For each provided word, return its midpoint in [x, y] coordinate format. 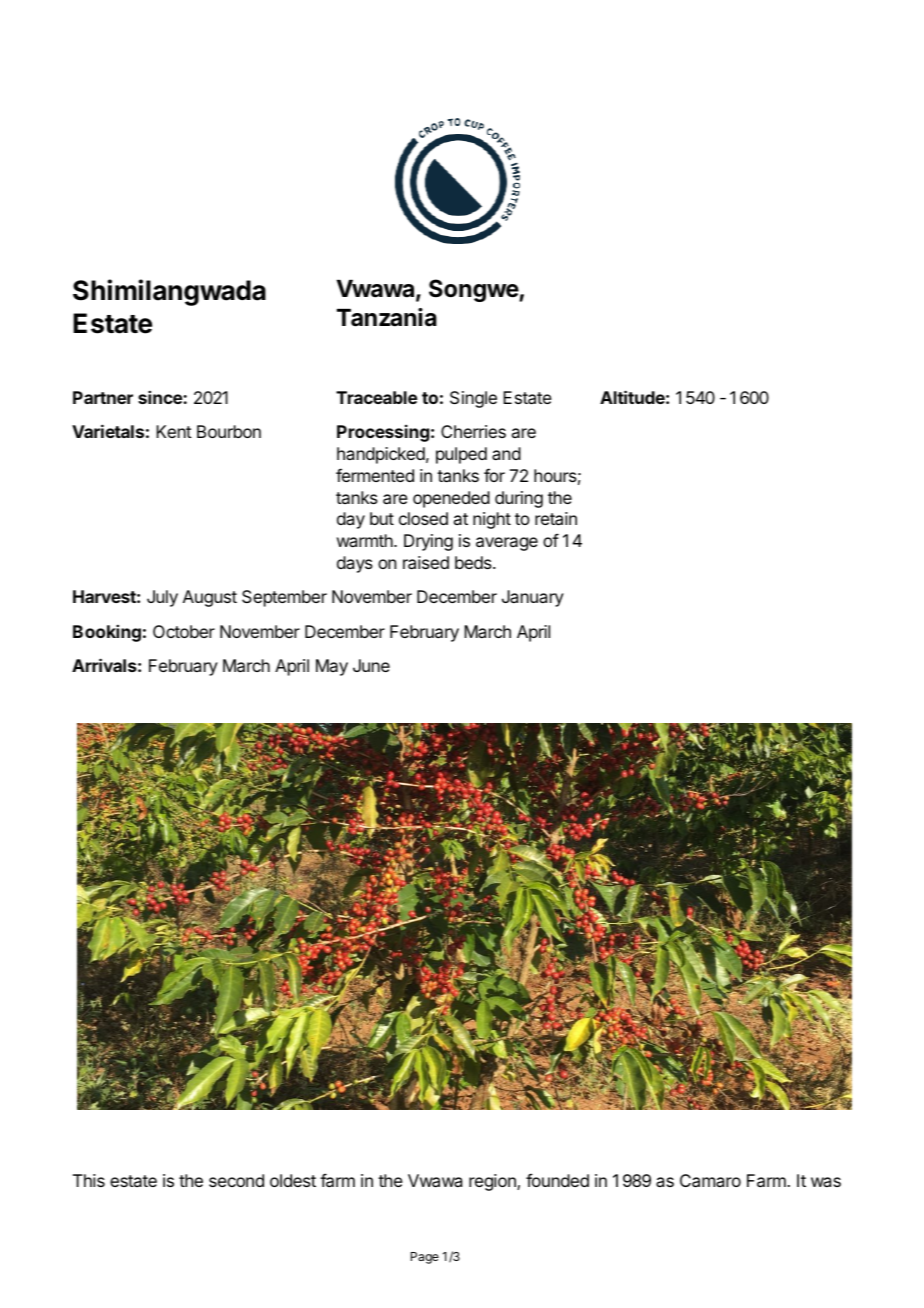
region [493, 1182]
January [533, 598]
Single [473, 399]
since [161, 397]
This [89, 1180]
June [371, 665]
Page [425, 1258]
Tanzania [387, 317]
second [236, 1180]
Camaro [710, 1180]
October [184, 631]
